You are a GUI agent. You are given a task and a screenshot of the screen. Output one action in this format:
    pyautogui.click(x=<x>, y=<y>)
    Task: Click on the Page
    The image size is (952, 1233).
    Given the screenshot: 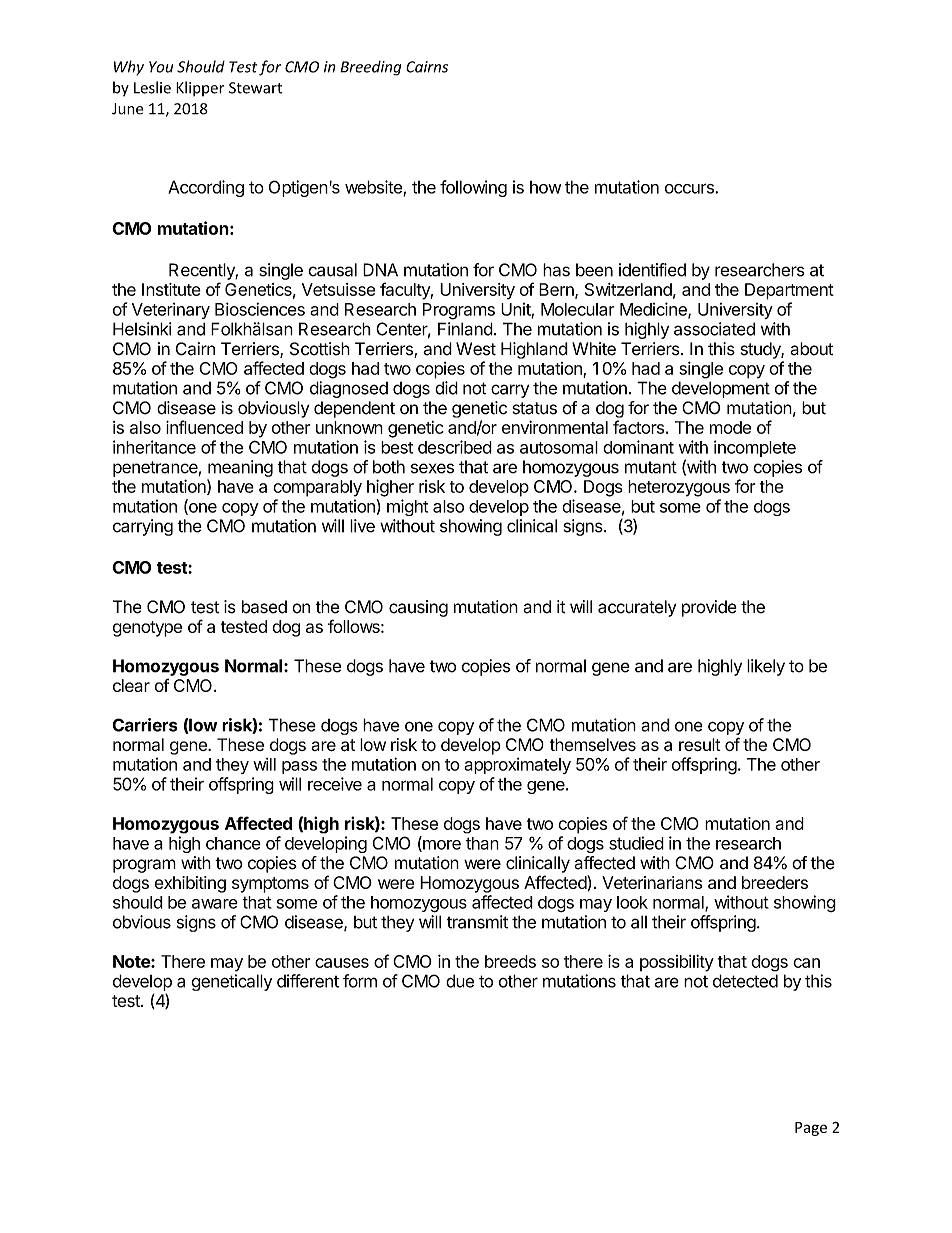 What is the action you would take?
    pyautogui.click(x=811, y=1129)
